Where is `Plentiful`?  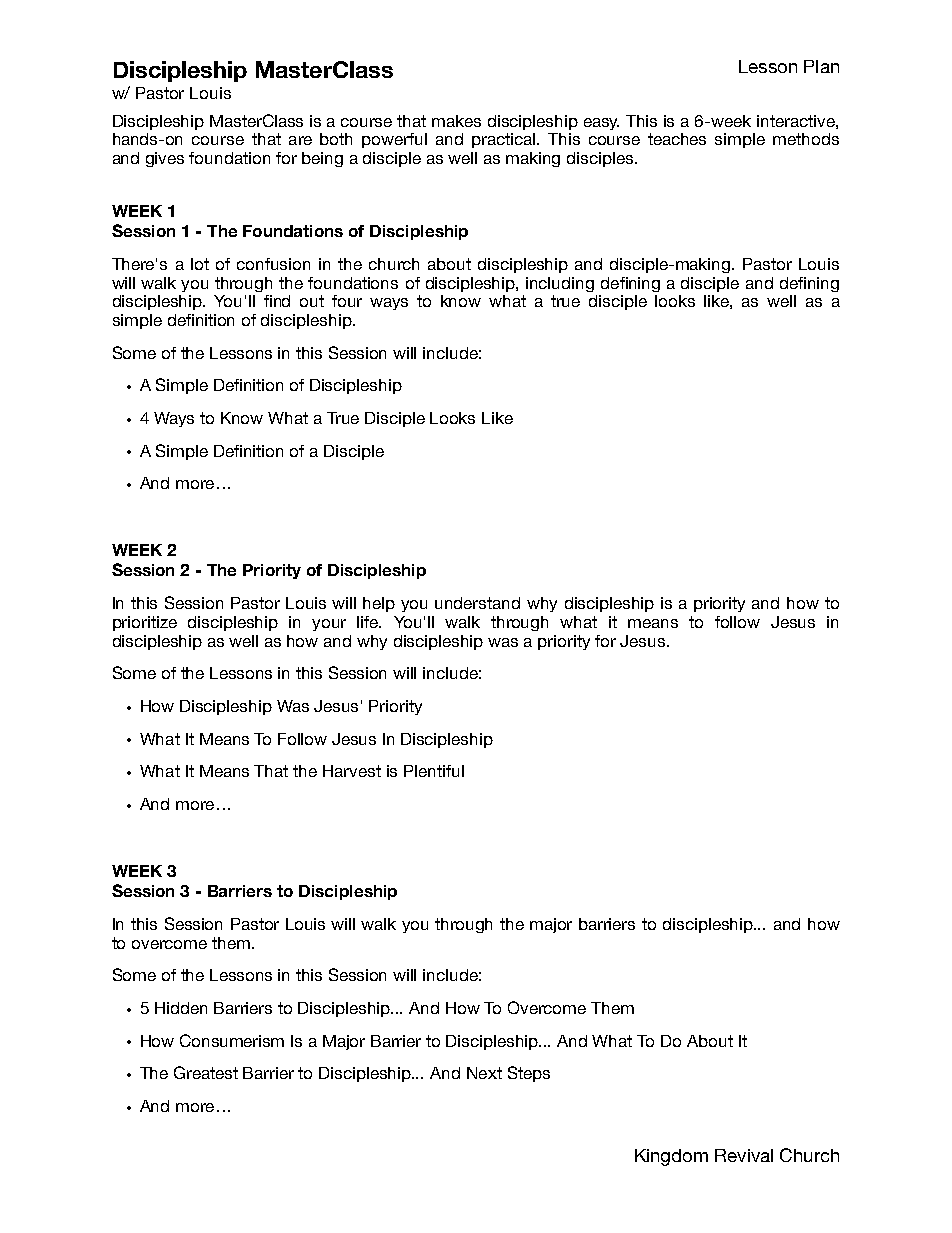
Plentiful is located at coordinates (434, 771).
